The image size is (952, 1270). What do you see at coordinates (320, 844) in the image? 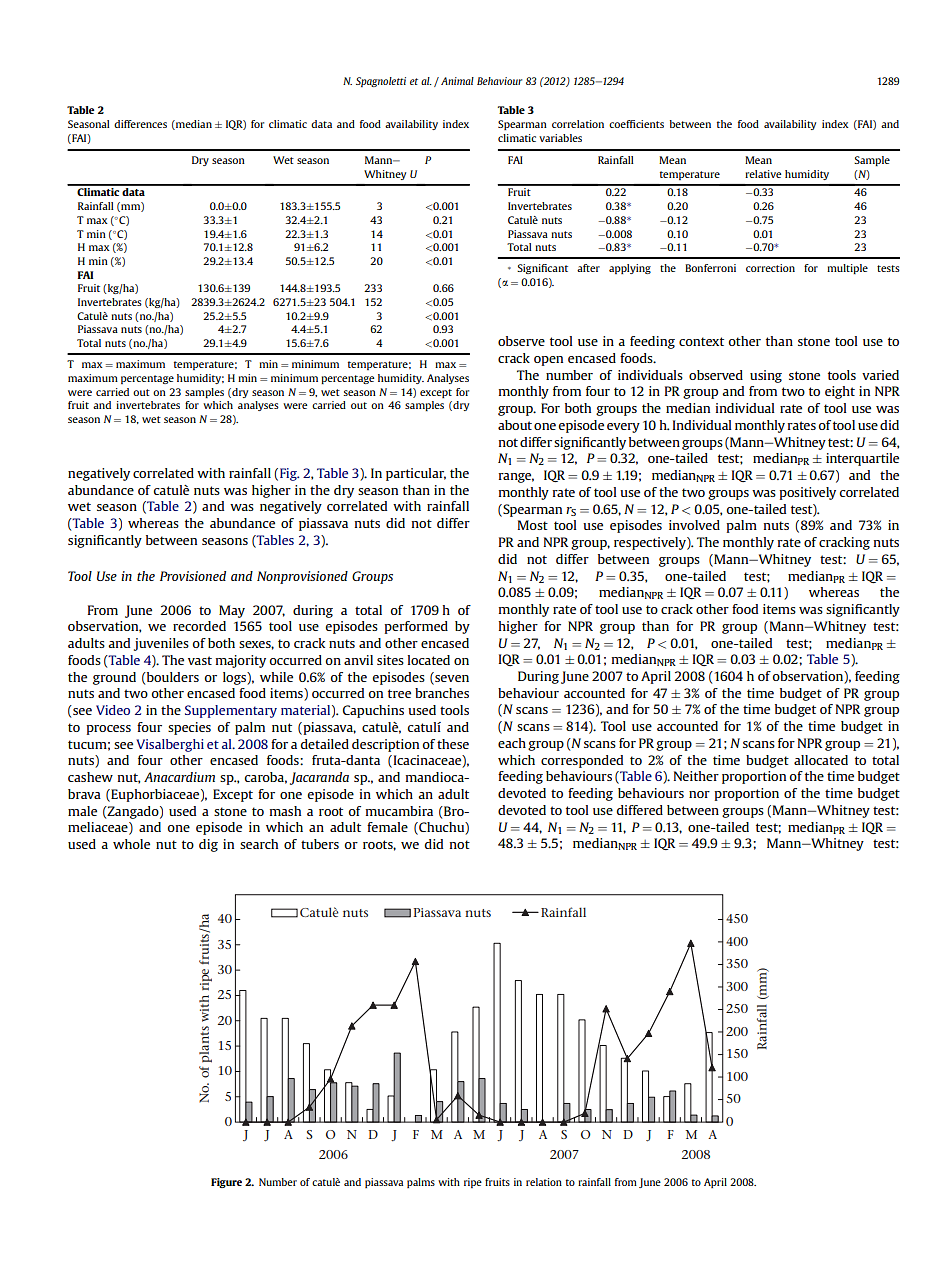
I see `tubers` at bounding box center [320, 844].
